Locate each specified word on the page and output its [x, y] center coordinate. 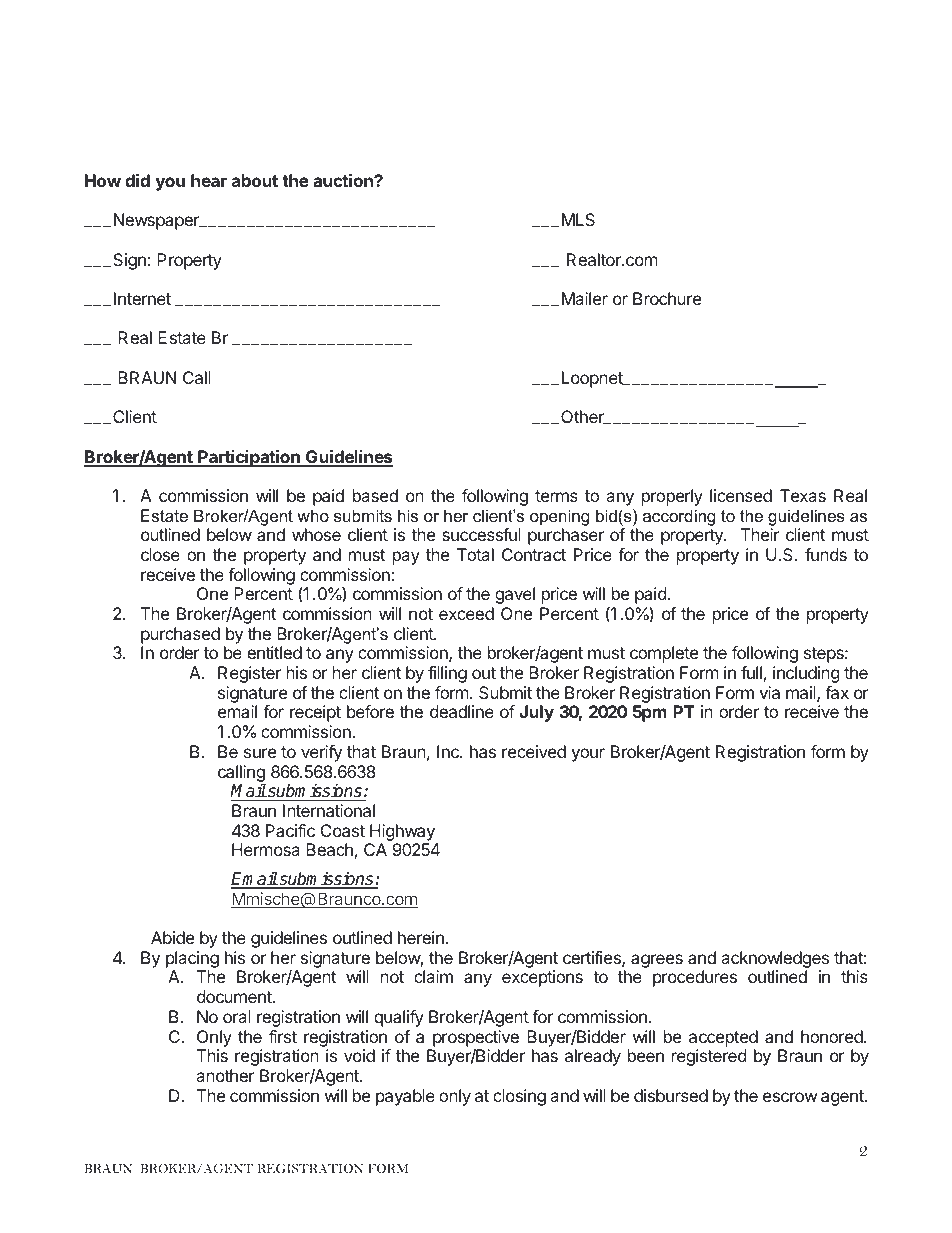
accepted [723, 1038]
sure [260, 753]
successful [481, 534]
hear [209, 180]
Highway [402, 832]
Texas [803, 495]
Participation [249, 458]
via [769, 692]
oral [237, 1016]
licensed [741, 495]
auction [344, 180]
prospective [476, 1038]
